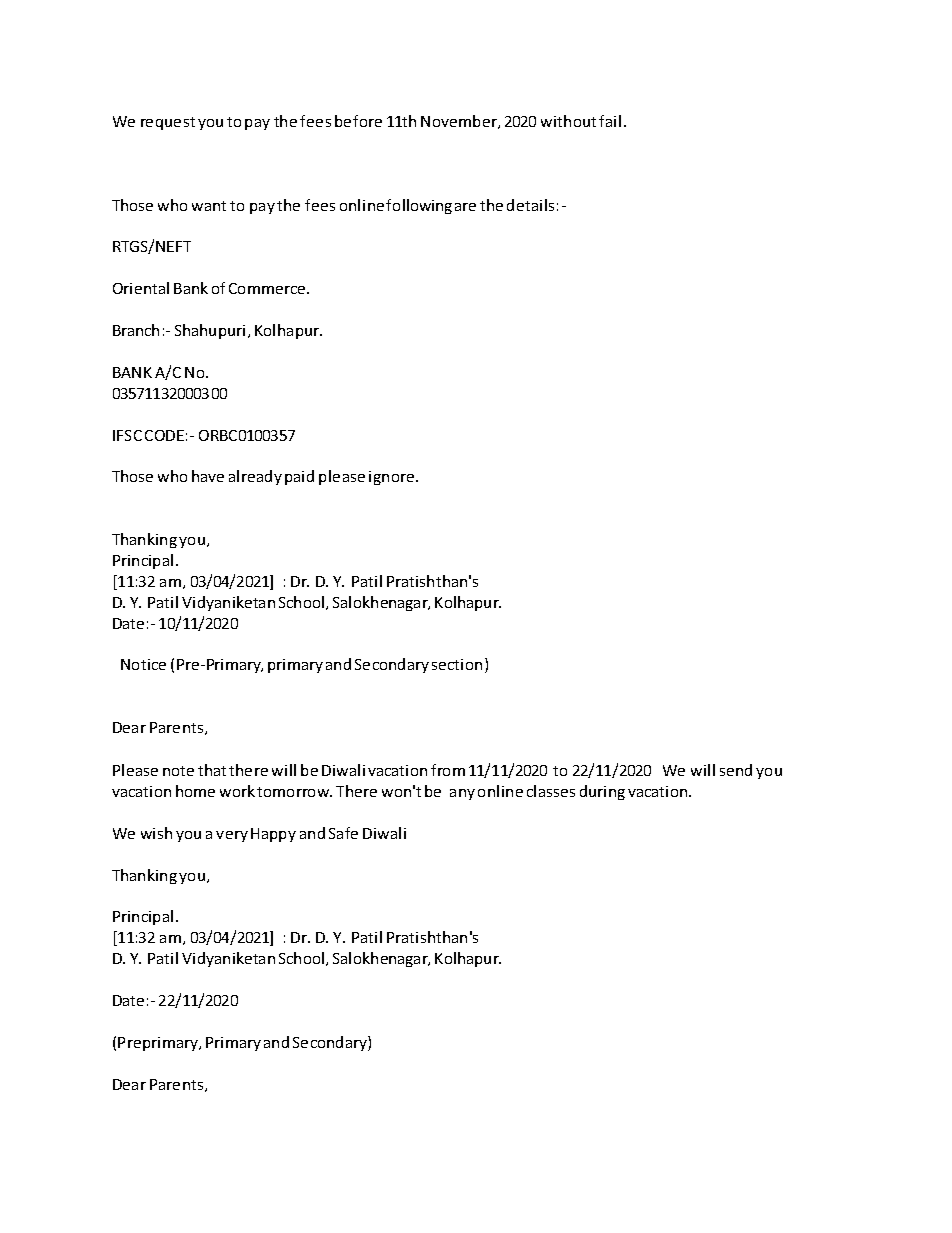 The height and width of the screenshot is (1233, 952). What do you see at coordinates (168, 123) in the screenshot?
I see `request` at bounding box center [168, 123].
